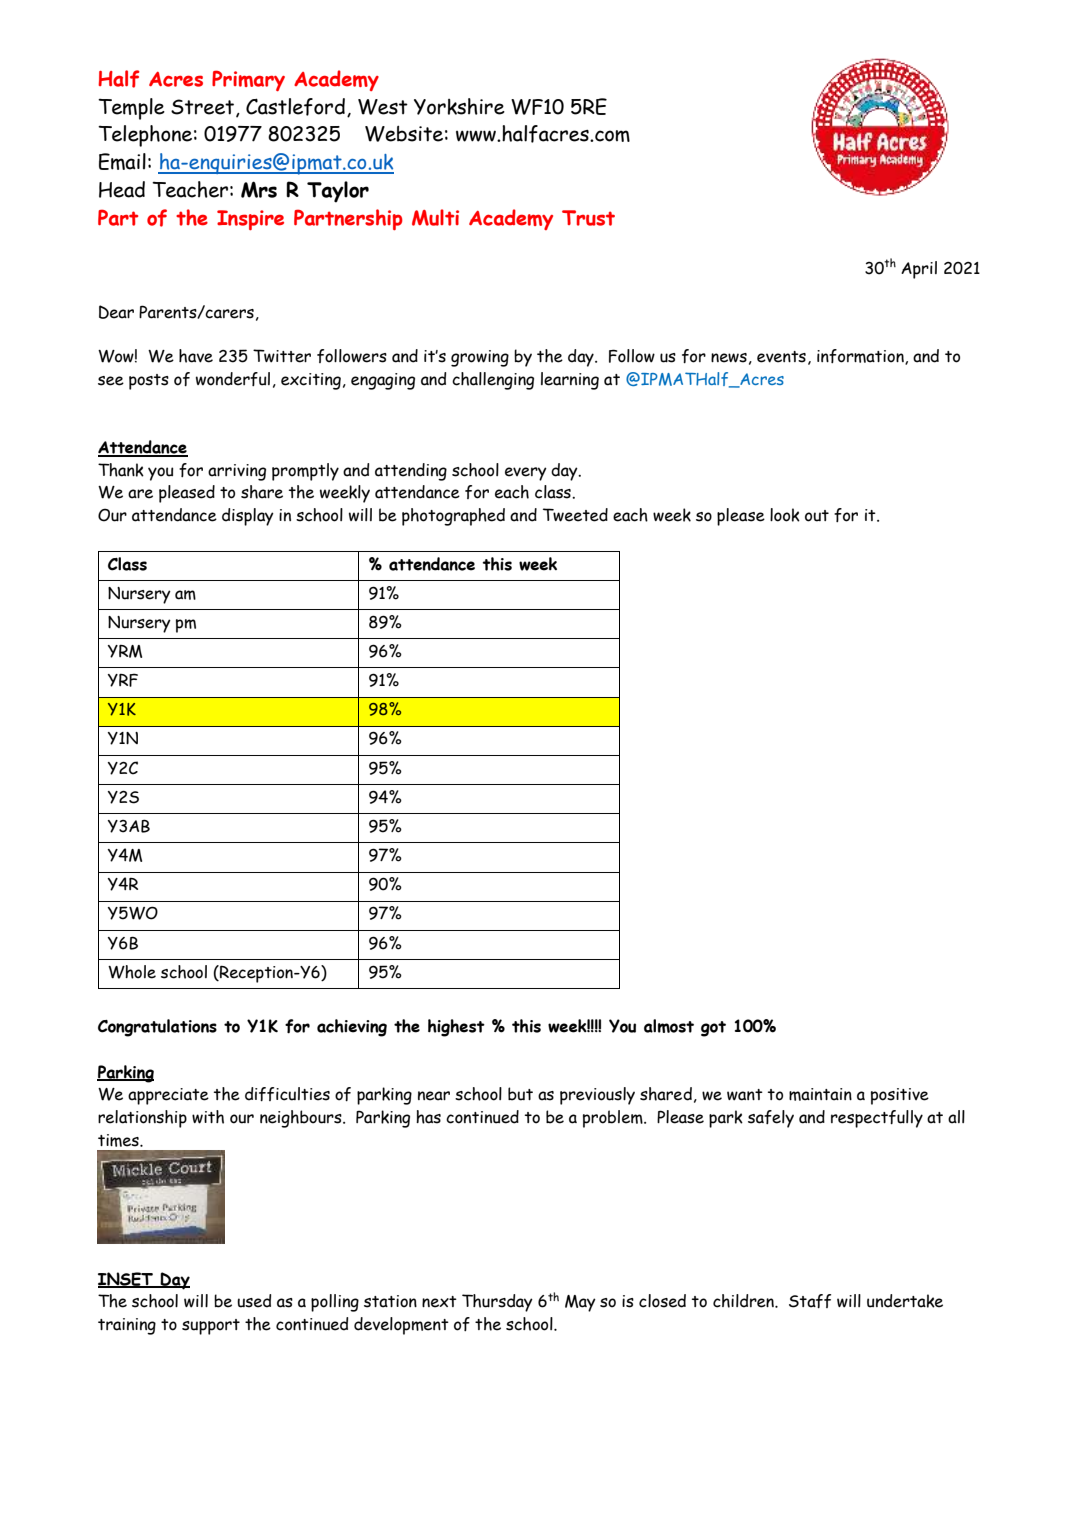 The image size is (1078, 1524). Describe the element at coordinates (459, 106) in the screenshot. I see `Yorkshire` at that location.
